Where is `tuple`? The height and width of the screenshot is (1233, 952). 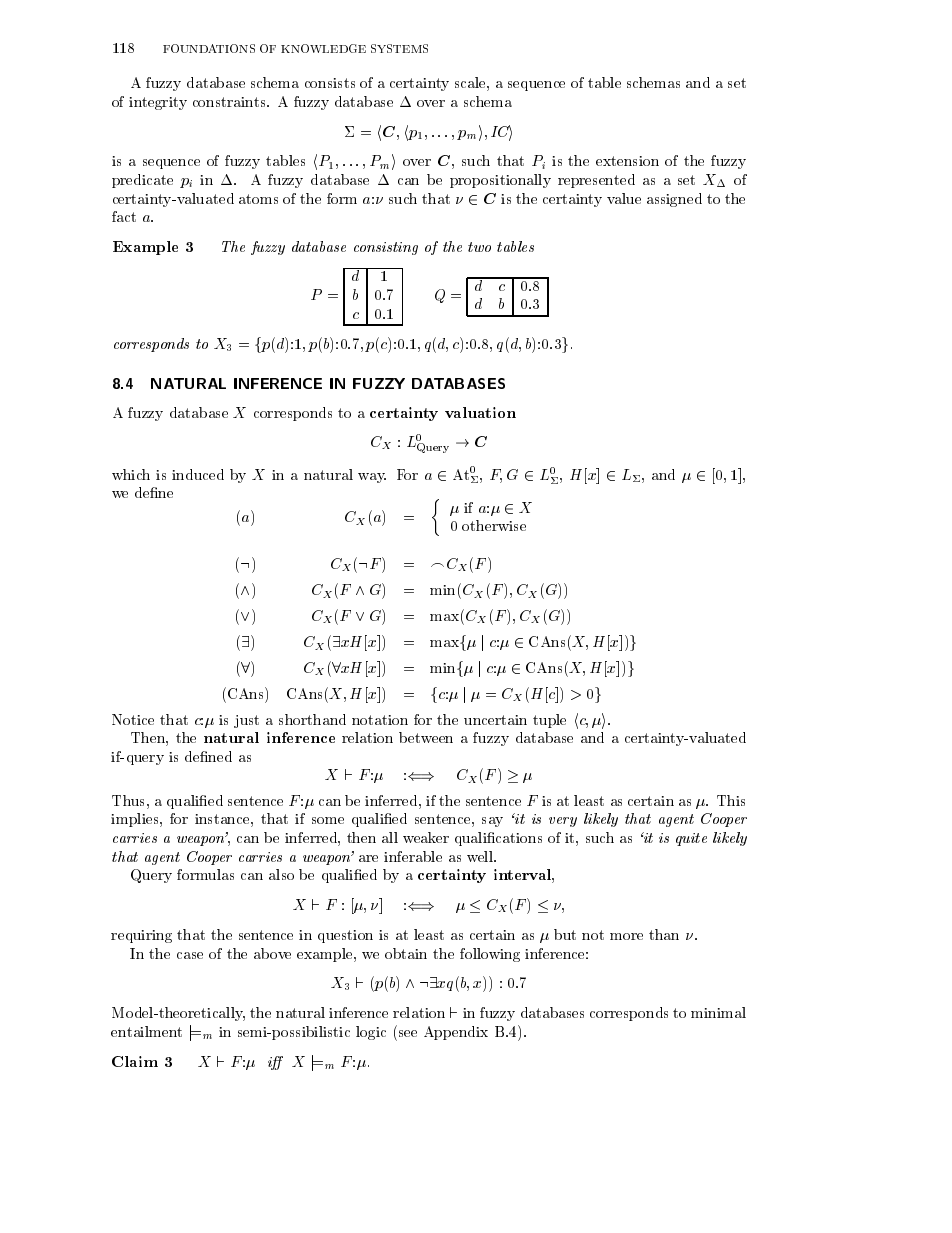 tuple is located at coordinates (549, 721).
